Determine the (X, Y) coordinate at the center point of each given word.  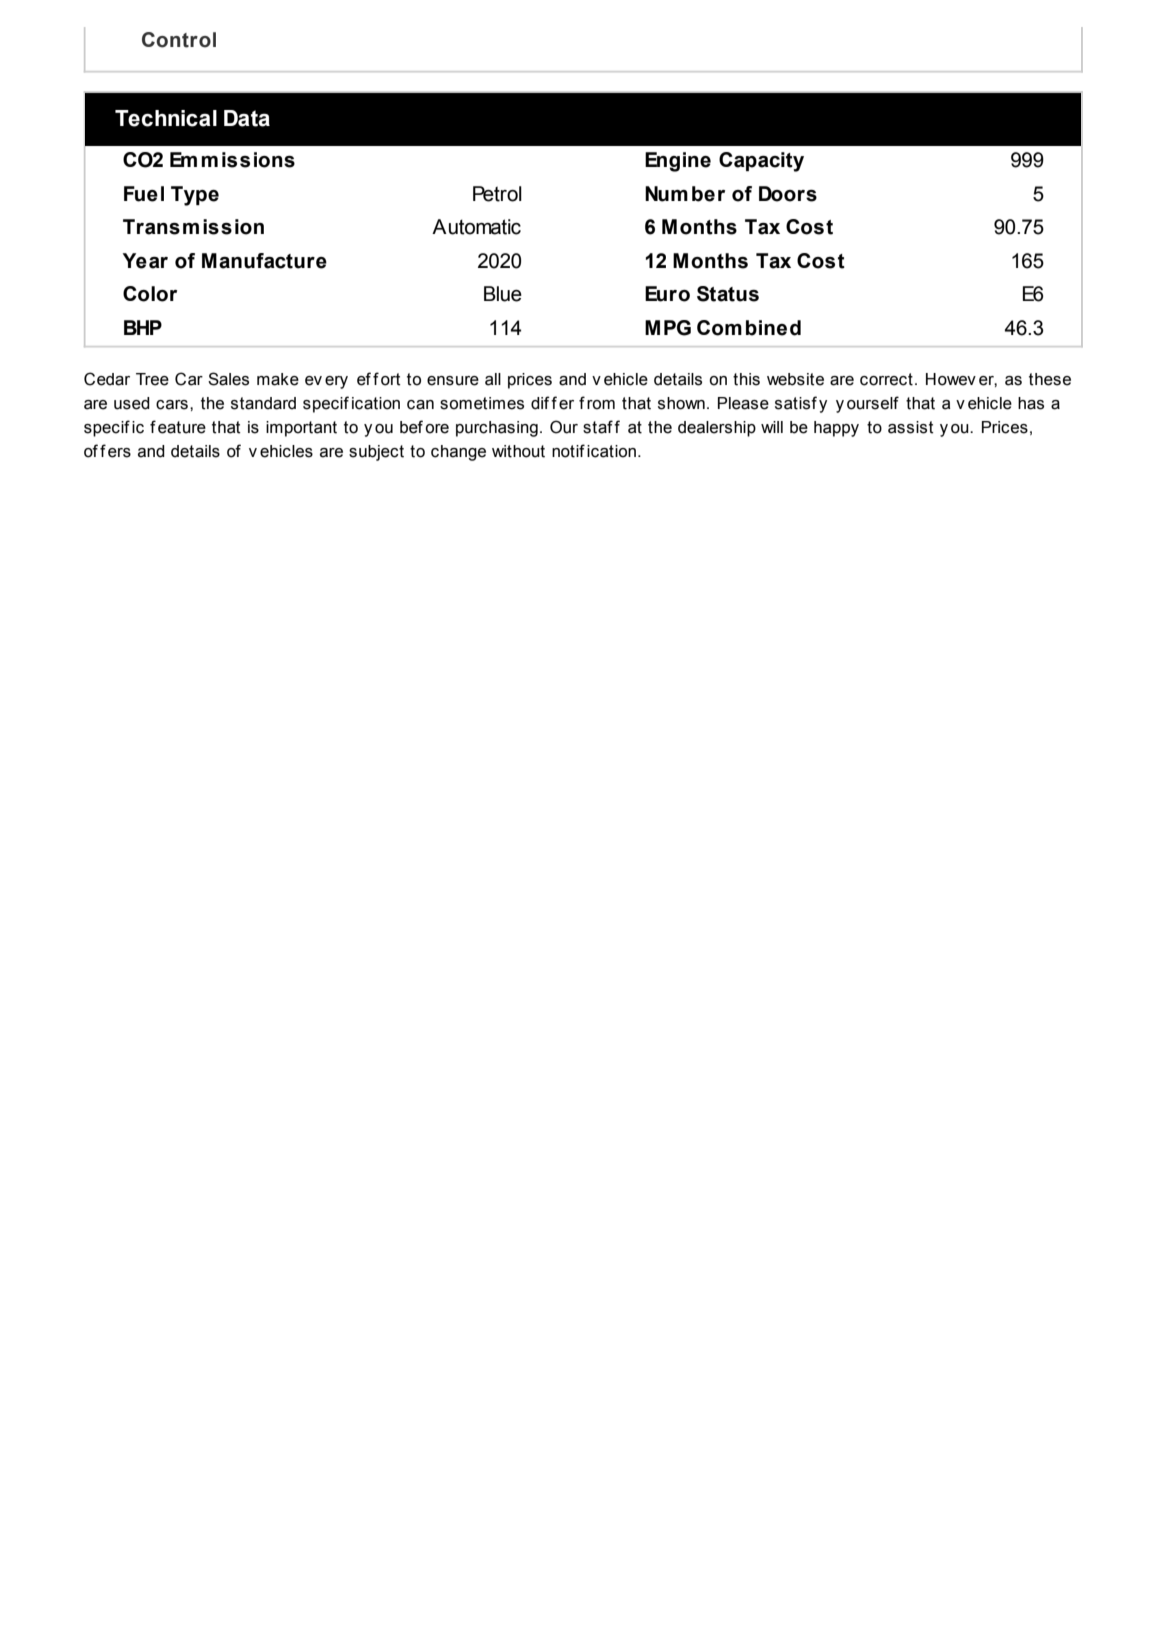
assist (911, 427)
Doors (788, 194)
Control (179, 40)
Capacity (761, 162)
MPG (668, 328)
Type (195, 196)
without (518, 451)
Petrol (497, 194)
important (301, 429)
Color (150, 294)
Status (728, 294)
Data (247, 118)
